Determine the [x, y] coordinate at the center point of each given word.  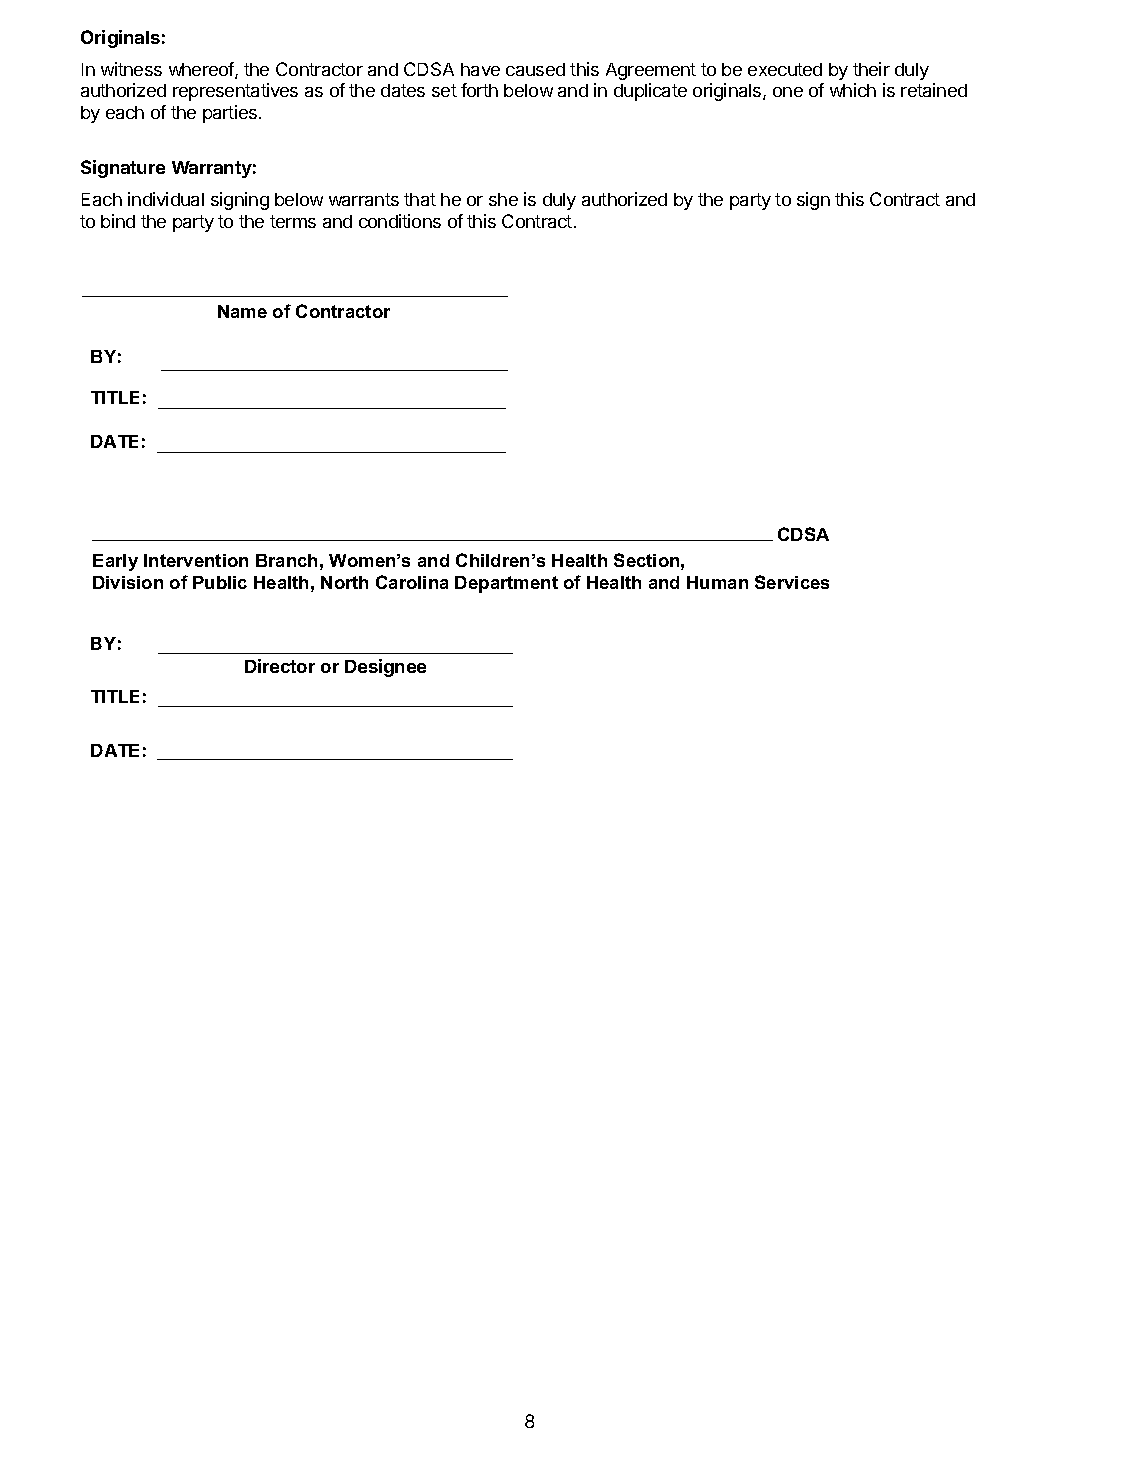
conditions [400, 221]
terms [293, 221]
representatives [235, 92]
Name [242, 311]
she [503, 199]
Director [280, 666]
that [420, 199]
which [853, 90]
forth [479, 90]
